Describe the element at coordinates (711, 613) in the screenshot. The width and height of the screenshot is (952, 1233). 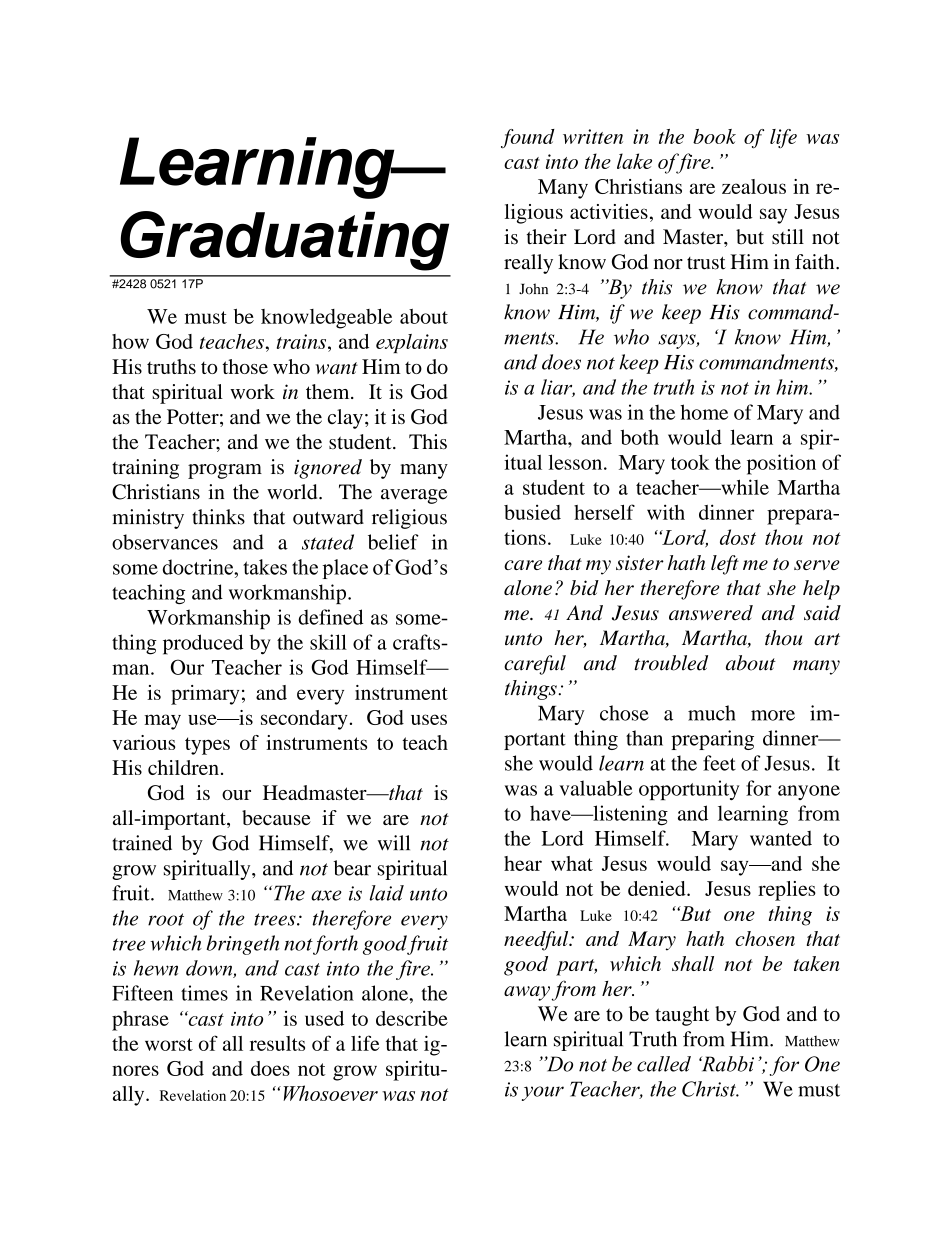
I see `answered` at that location.
